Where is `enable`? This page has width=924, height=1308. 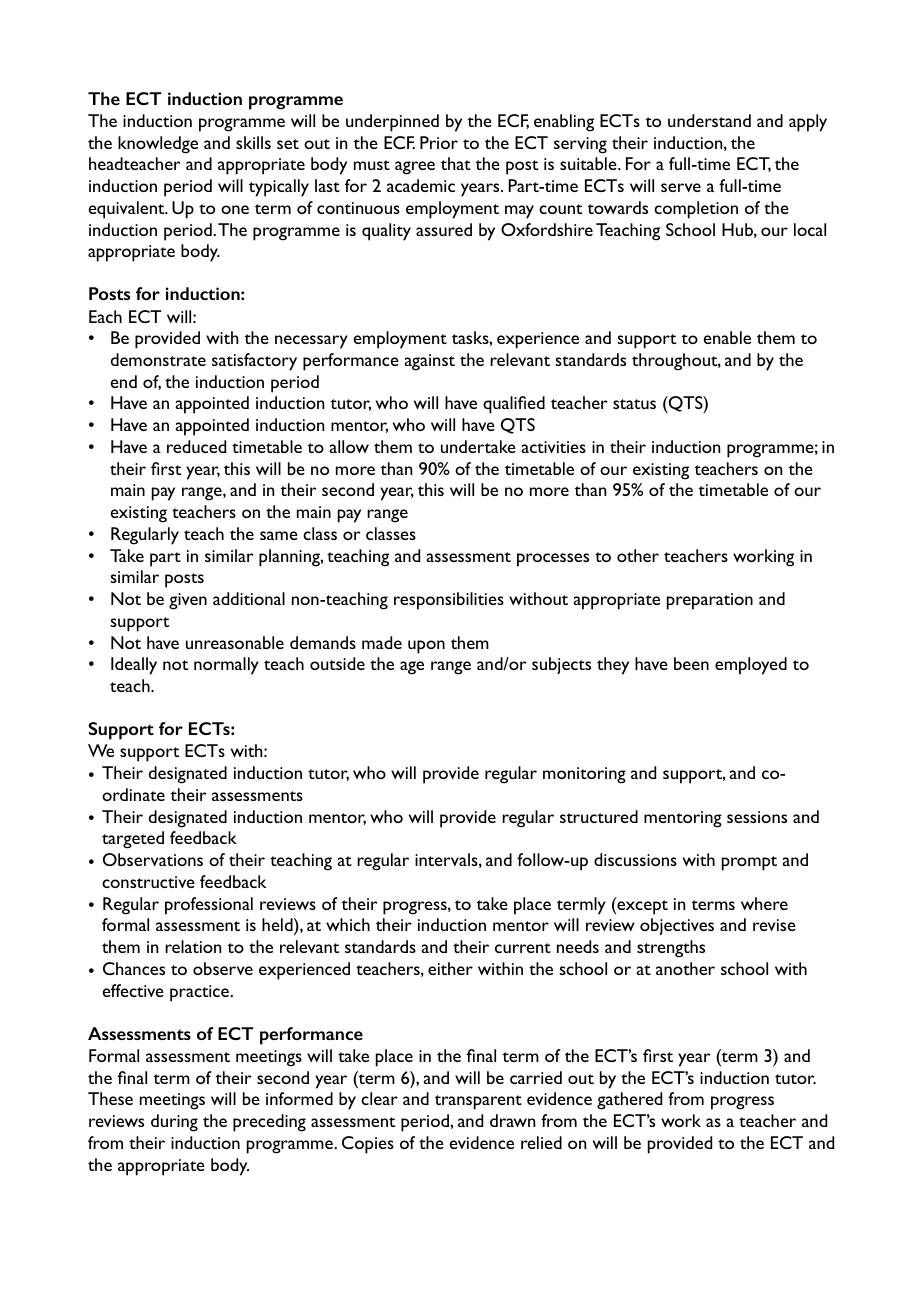 enable is located at coordinates (727, 337).
